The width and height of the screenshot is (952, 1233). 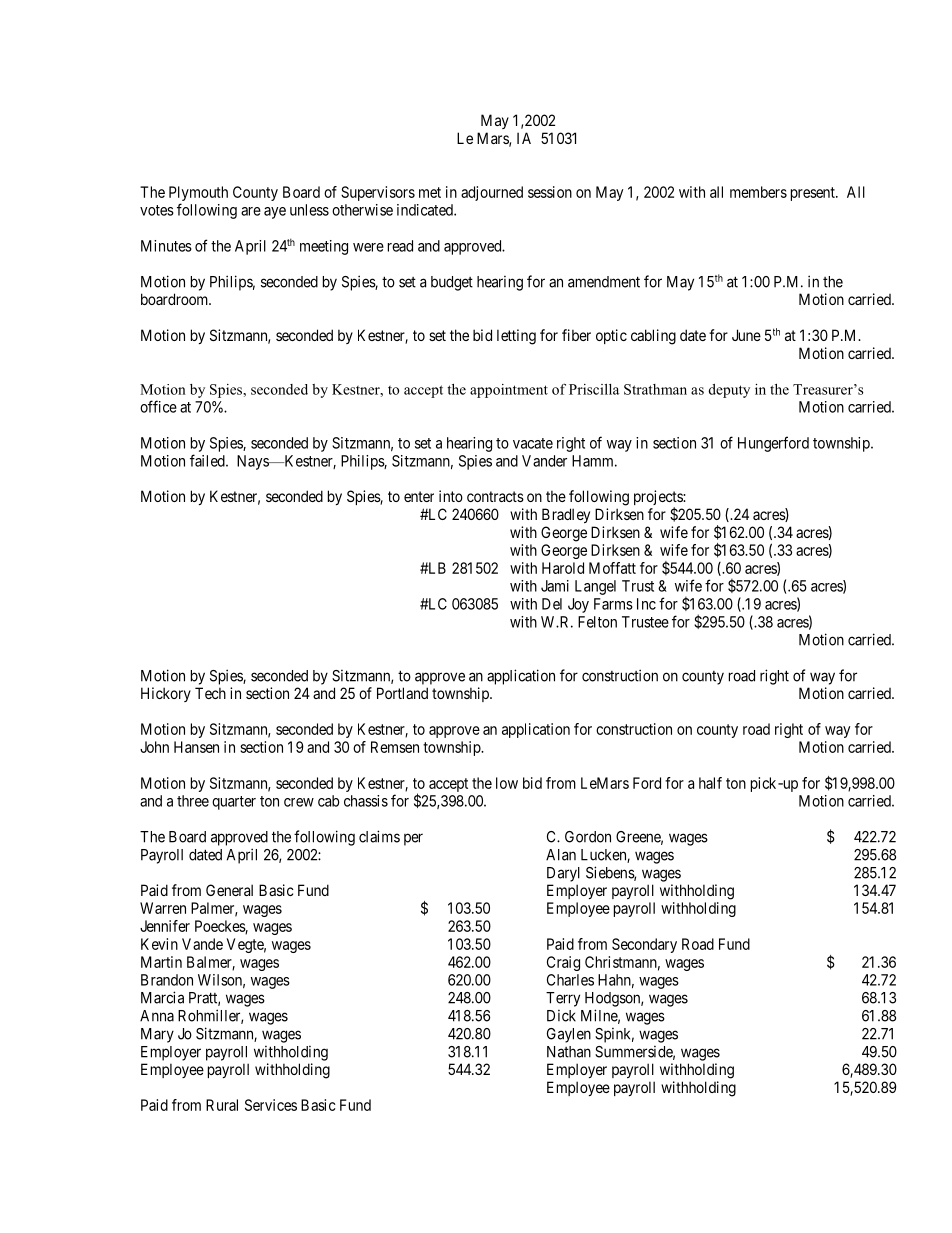 I want to click on Rural, so click(x=222, y=1105).
